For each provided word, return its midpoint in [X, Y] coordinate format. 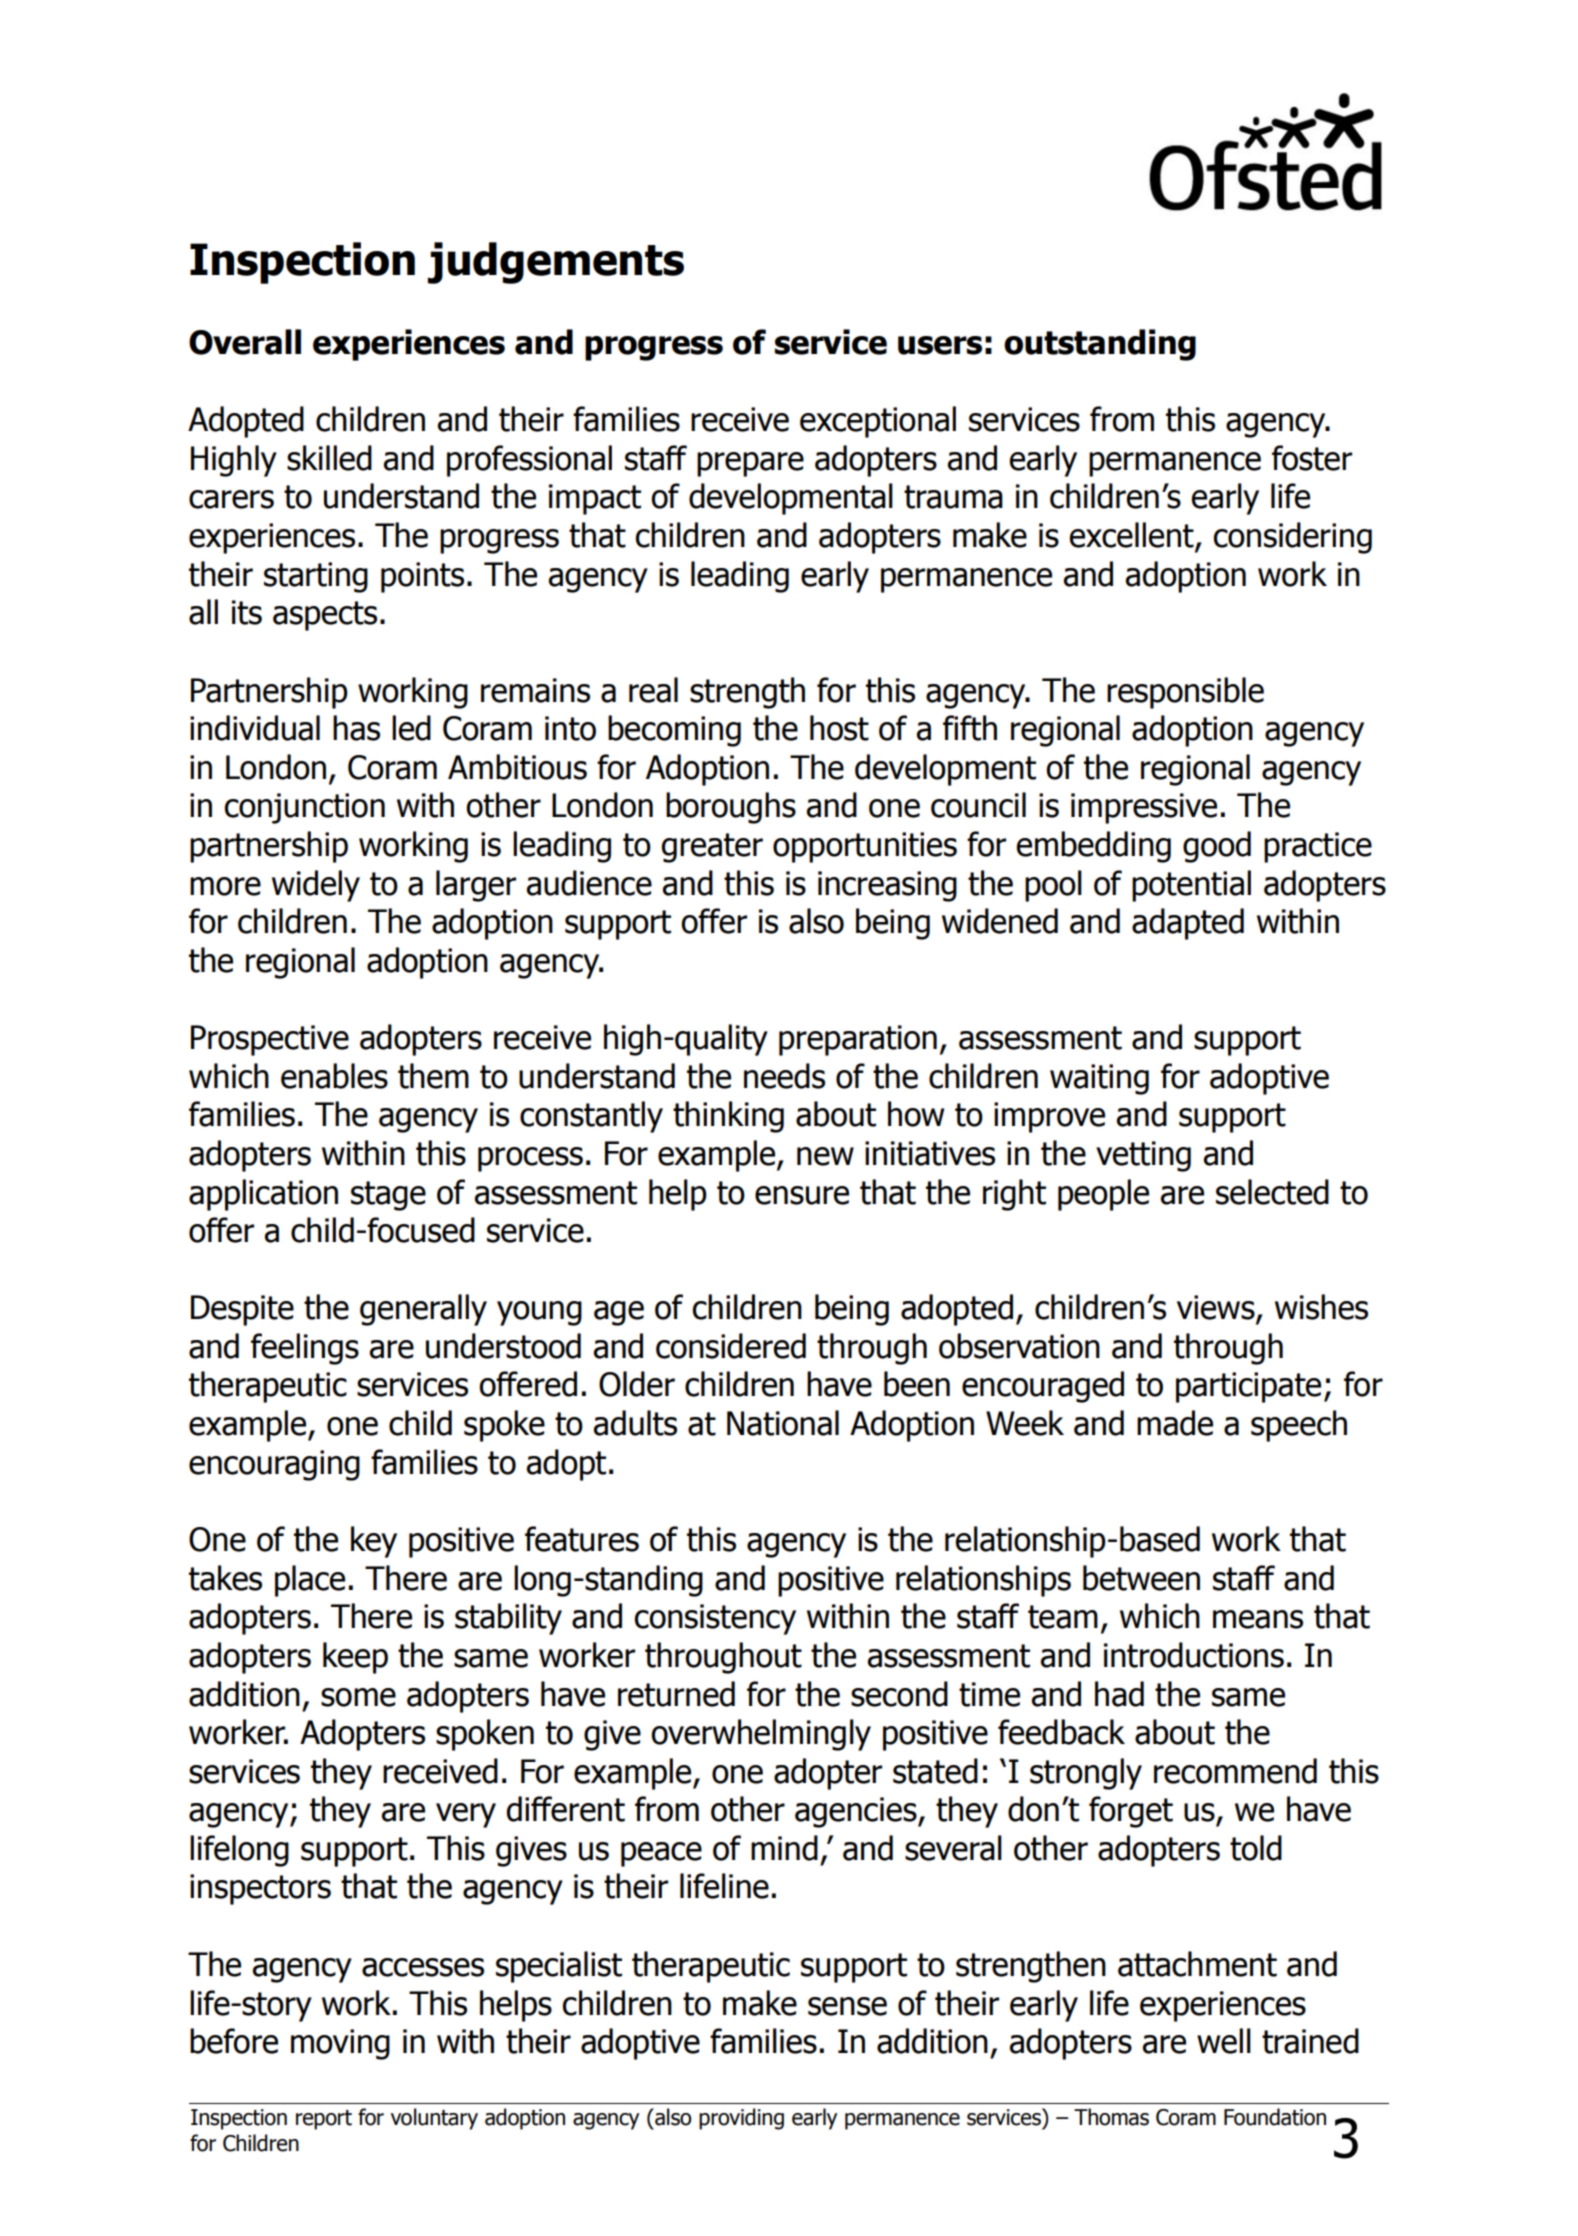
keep [355, 1658]
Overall [245, 342]
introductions [1194, 1655]
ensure [802, 1195]
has [356, 728]
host [839, 728]
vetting [1143, 1156]
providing [741, 2119]
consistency [715, 1619]
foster [1312, 458]
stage [388, 1196]
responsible [1185, 693]
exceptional [878, 422]
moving [340, 2044]
